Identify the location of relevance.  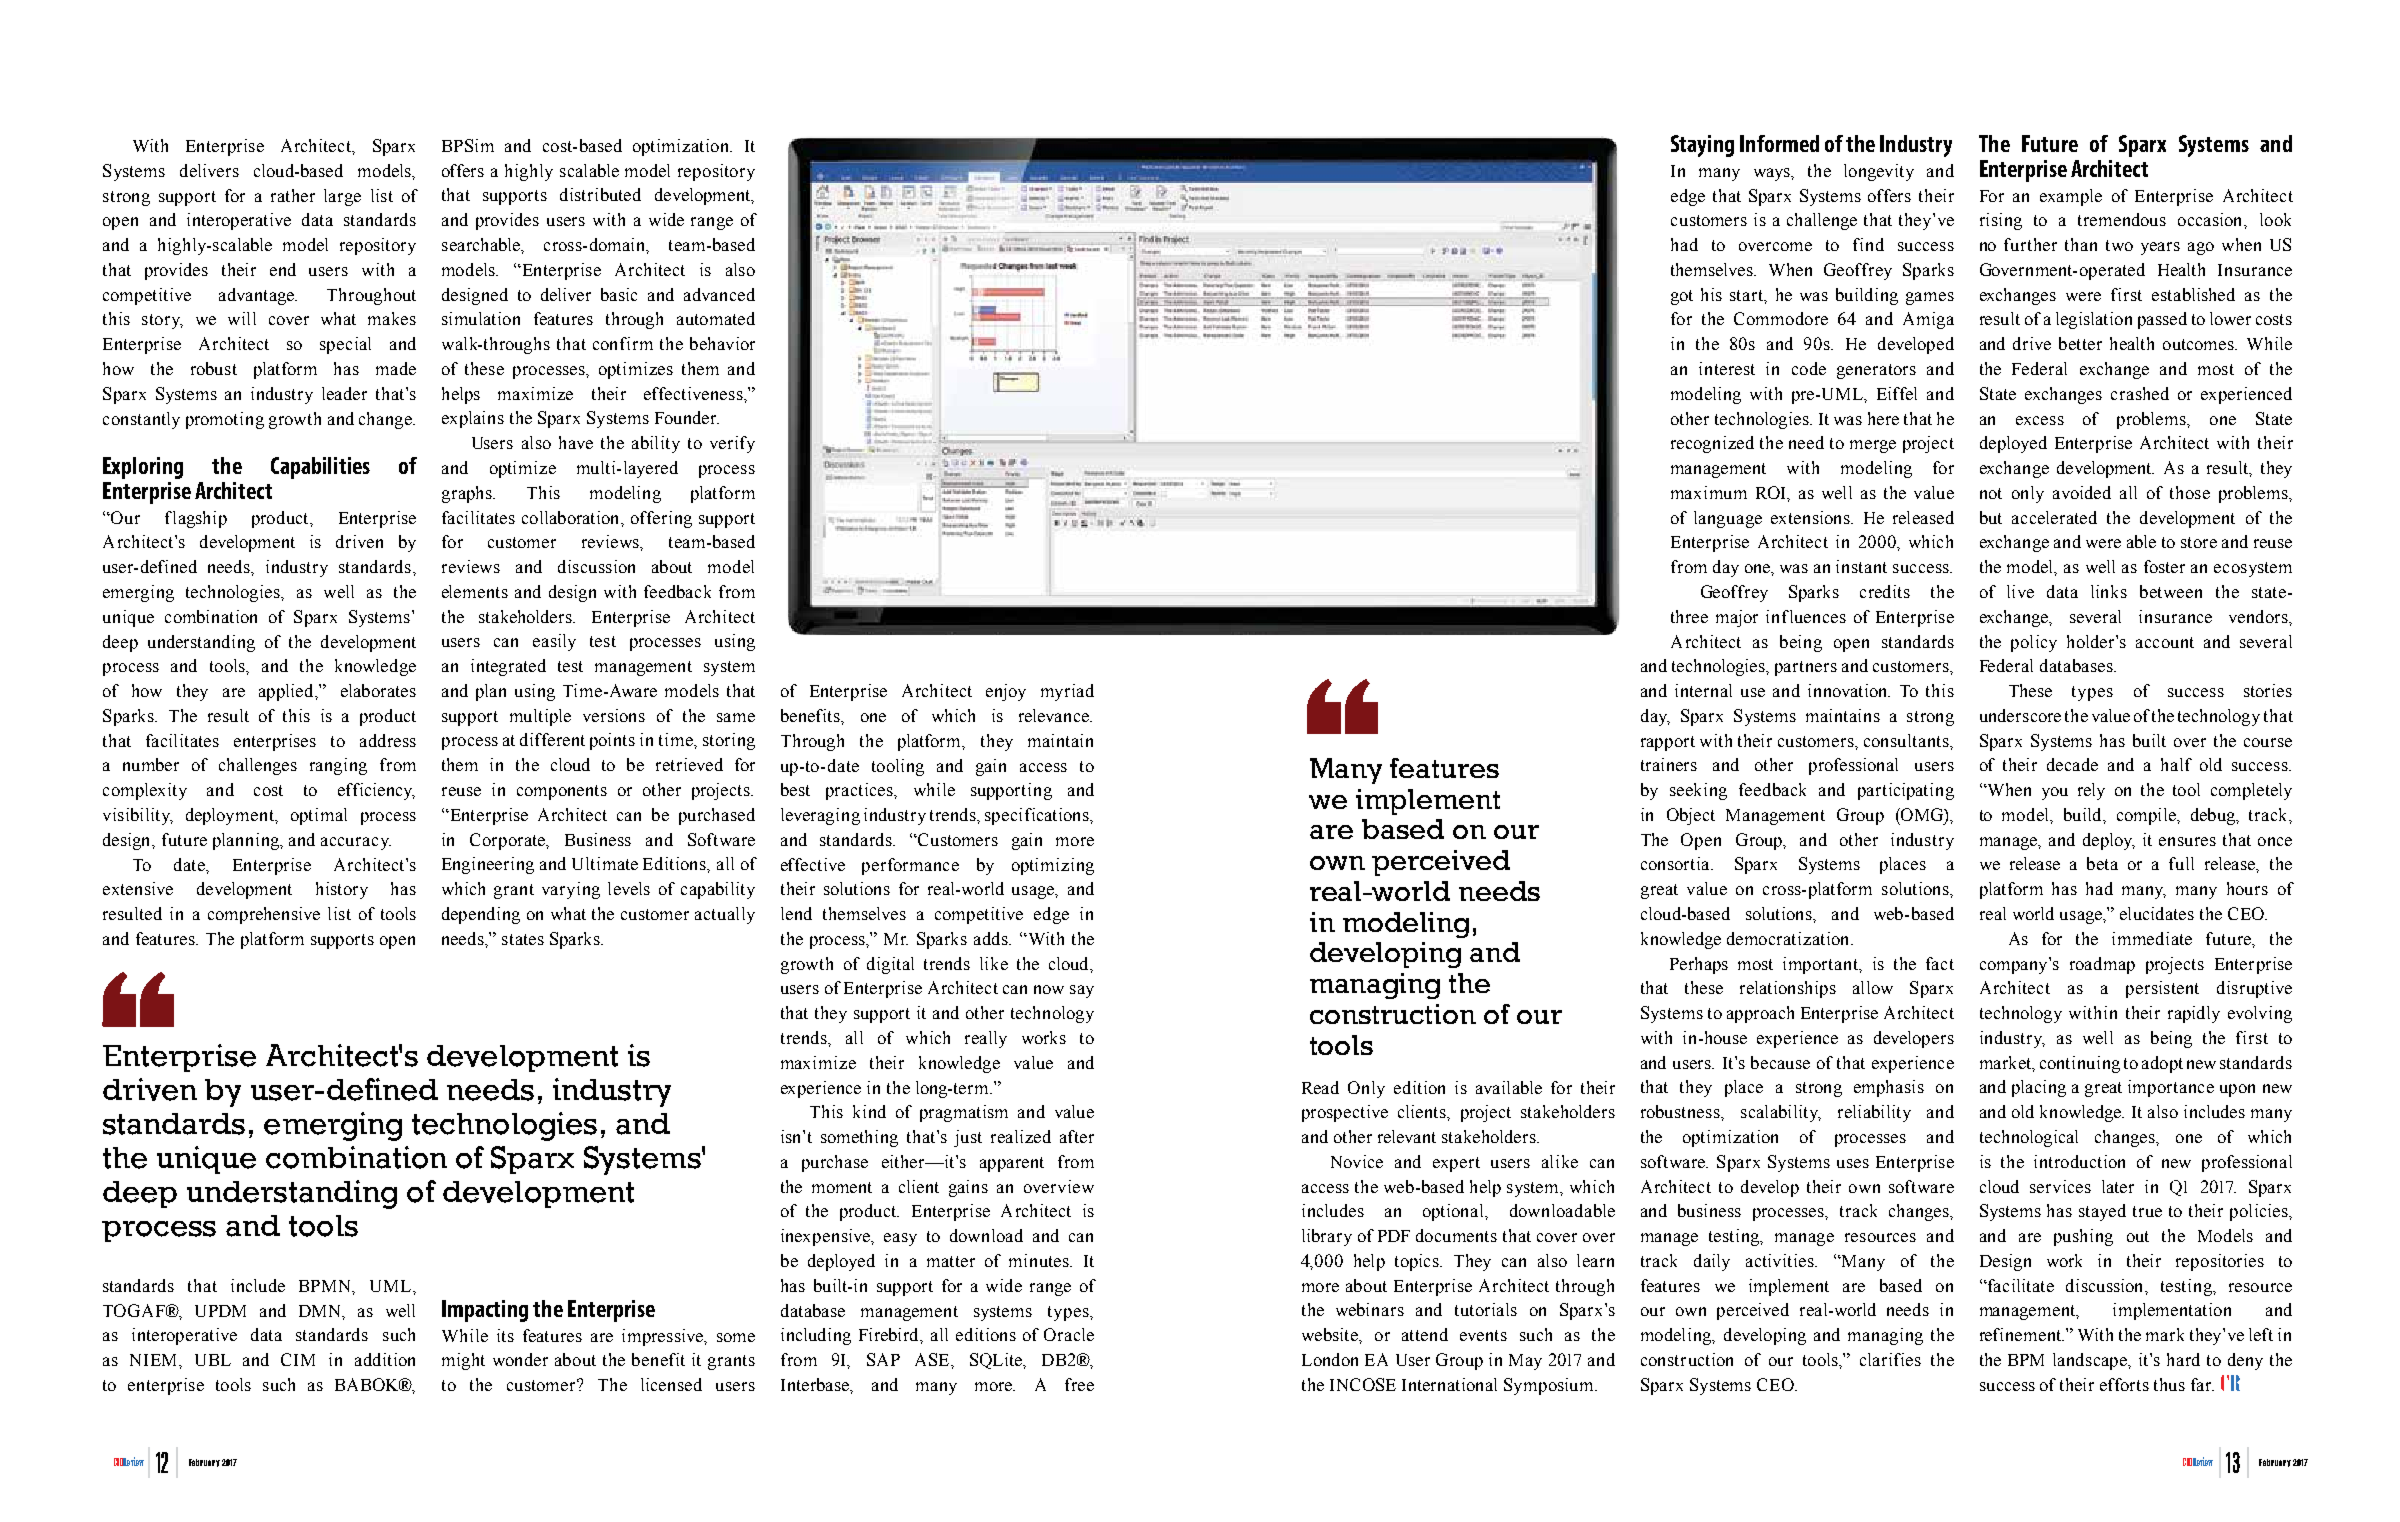
(1055, 715).
